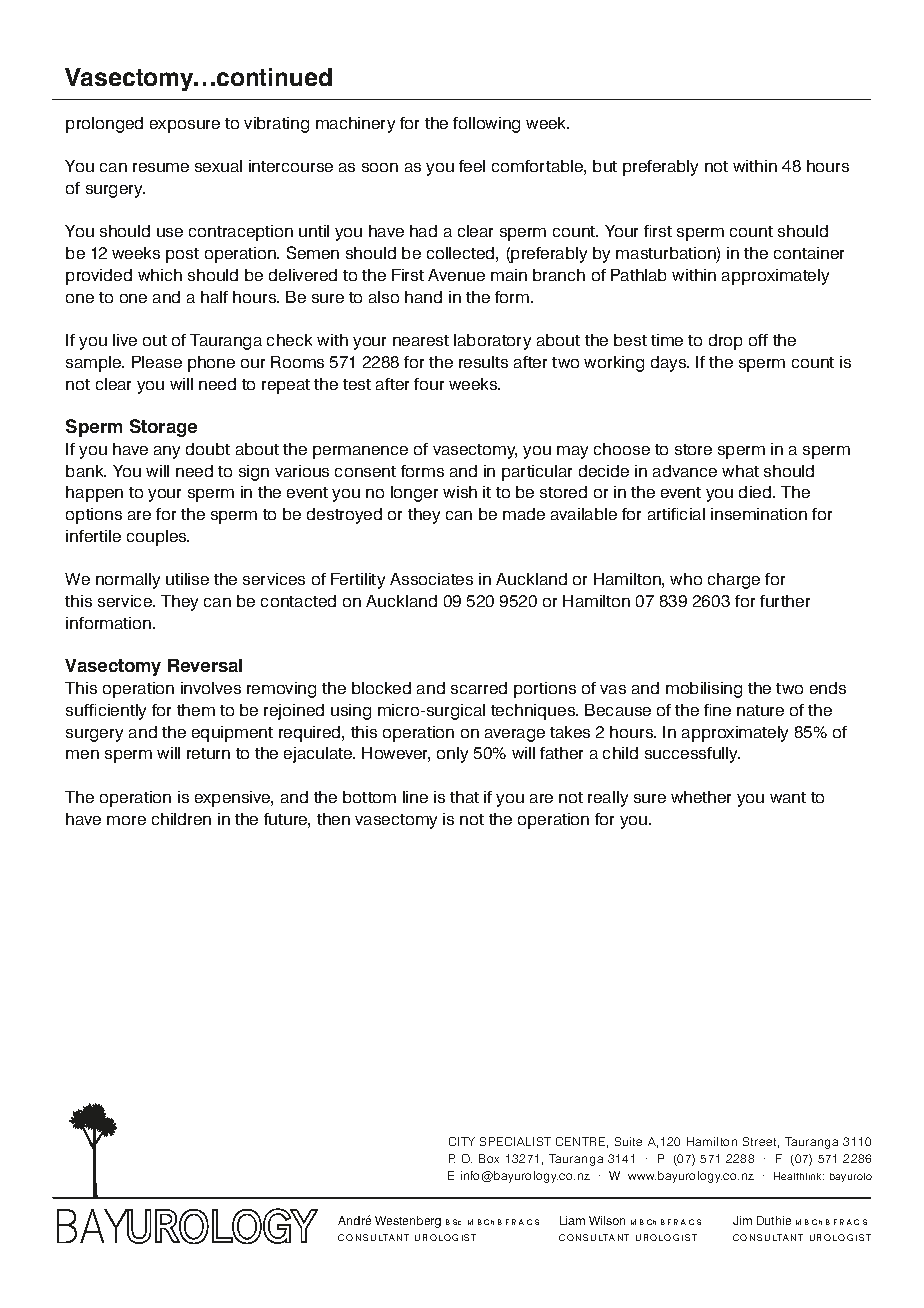 The height and width of the screenshot is (1308, 924). I want to click on what, so click(740, 471).
